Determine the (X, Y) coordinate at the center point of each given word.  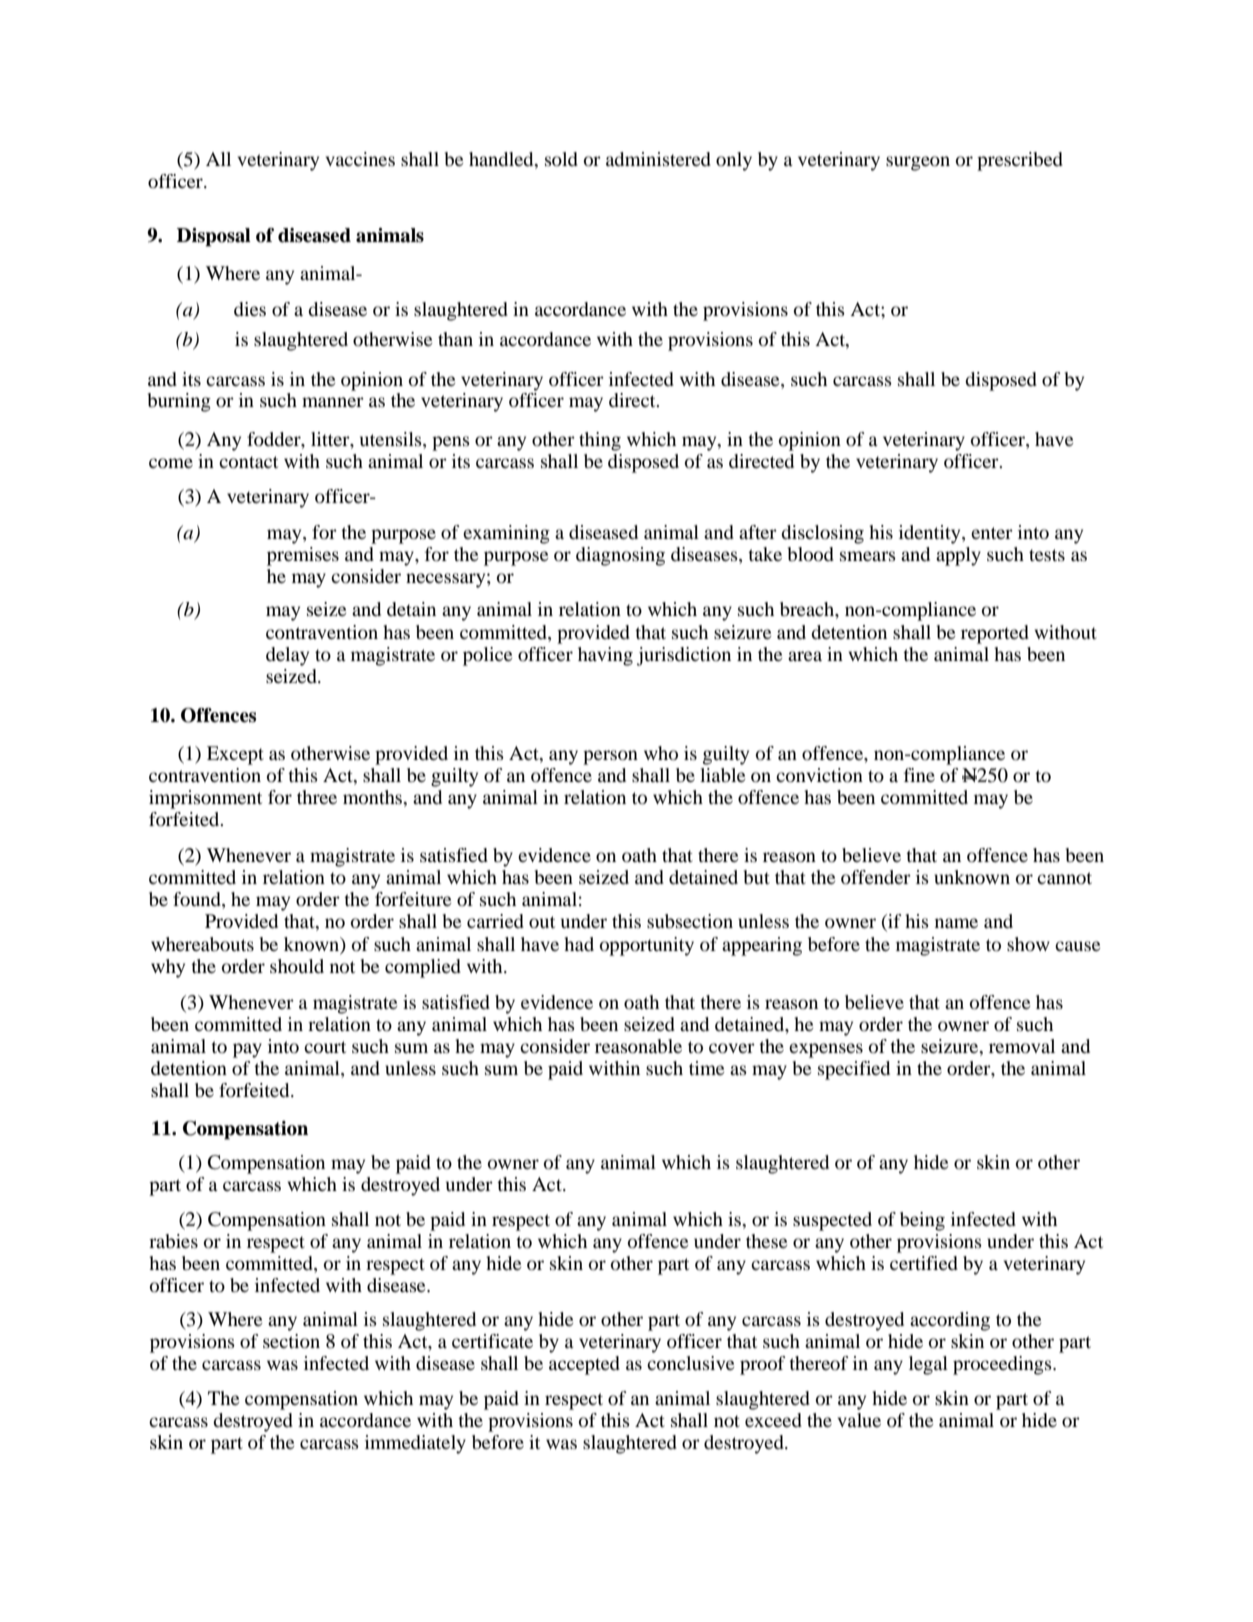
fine (919, 775)
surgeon (918, 163)
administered (658, 159)
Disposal (214, 237)
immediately (415, 1444)
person (610, 757)
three (317, 797)
